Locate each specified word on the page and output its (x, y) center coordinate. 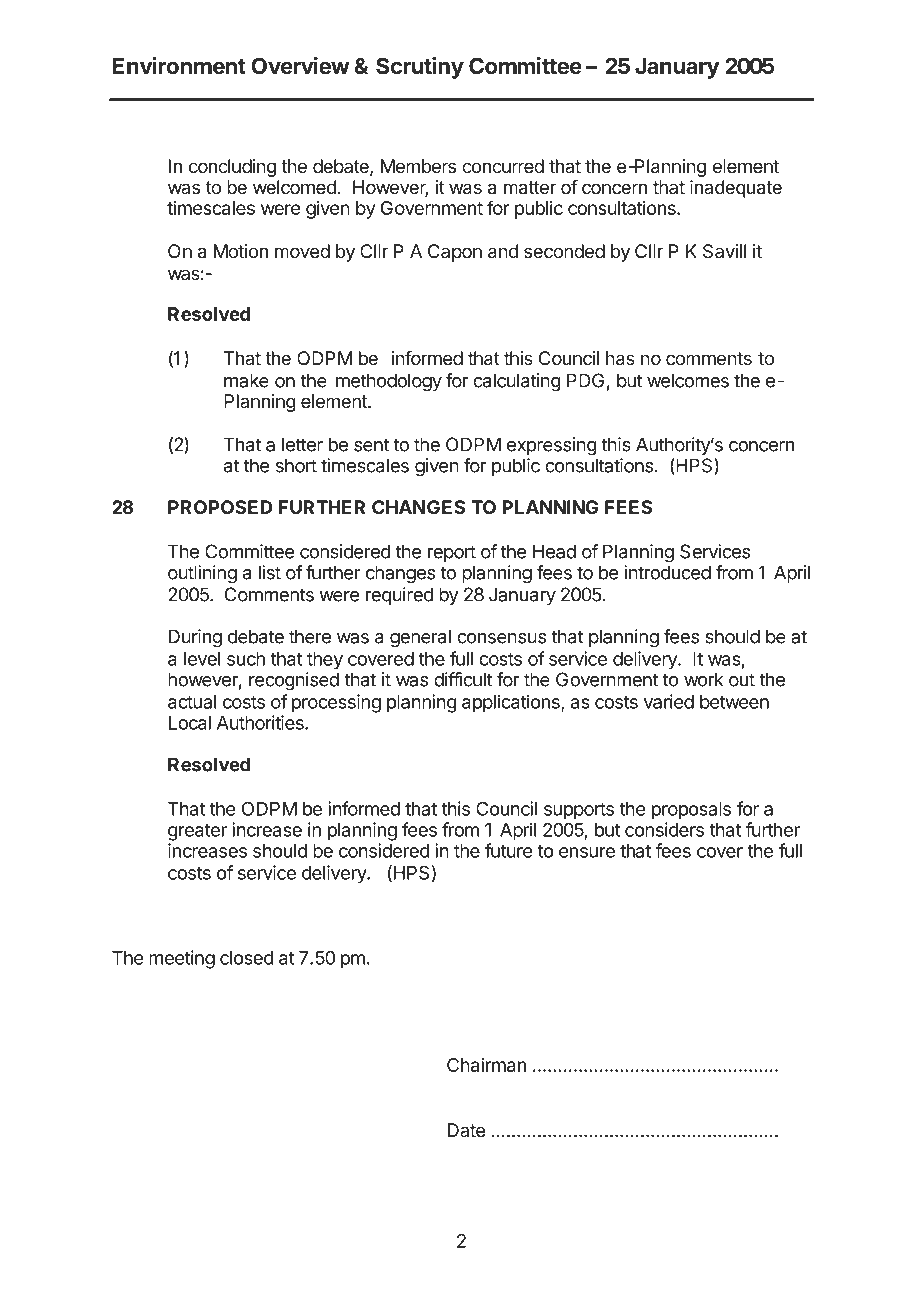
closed (247, 958)
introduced (667, 572)
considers (664, 829)
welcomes (688, 380)
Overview (300, 66)
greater (197, 832)
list (270, 572)
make (246, 380)
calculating (517, 382)
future (508, 850)
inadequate (736, 189)
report (452, 553)
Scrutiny (420, 68)
